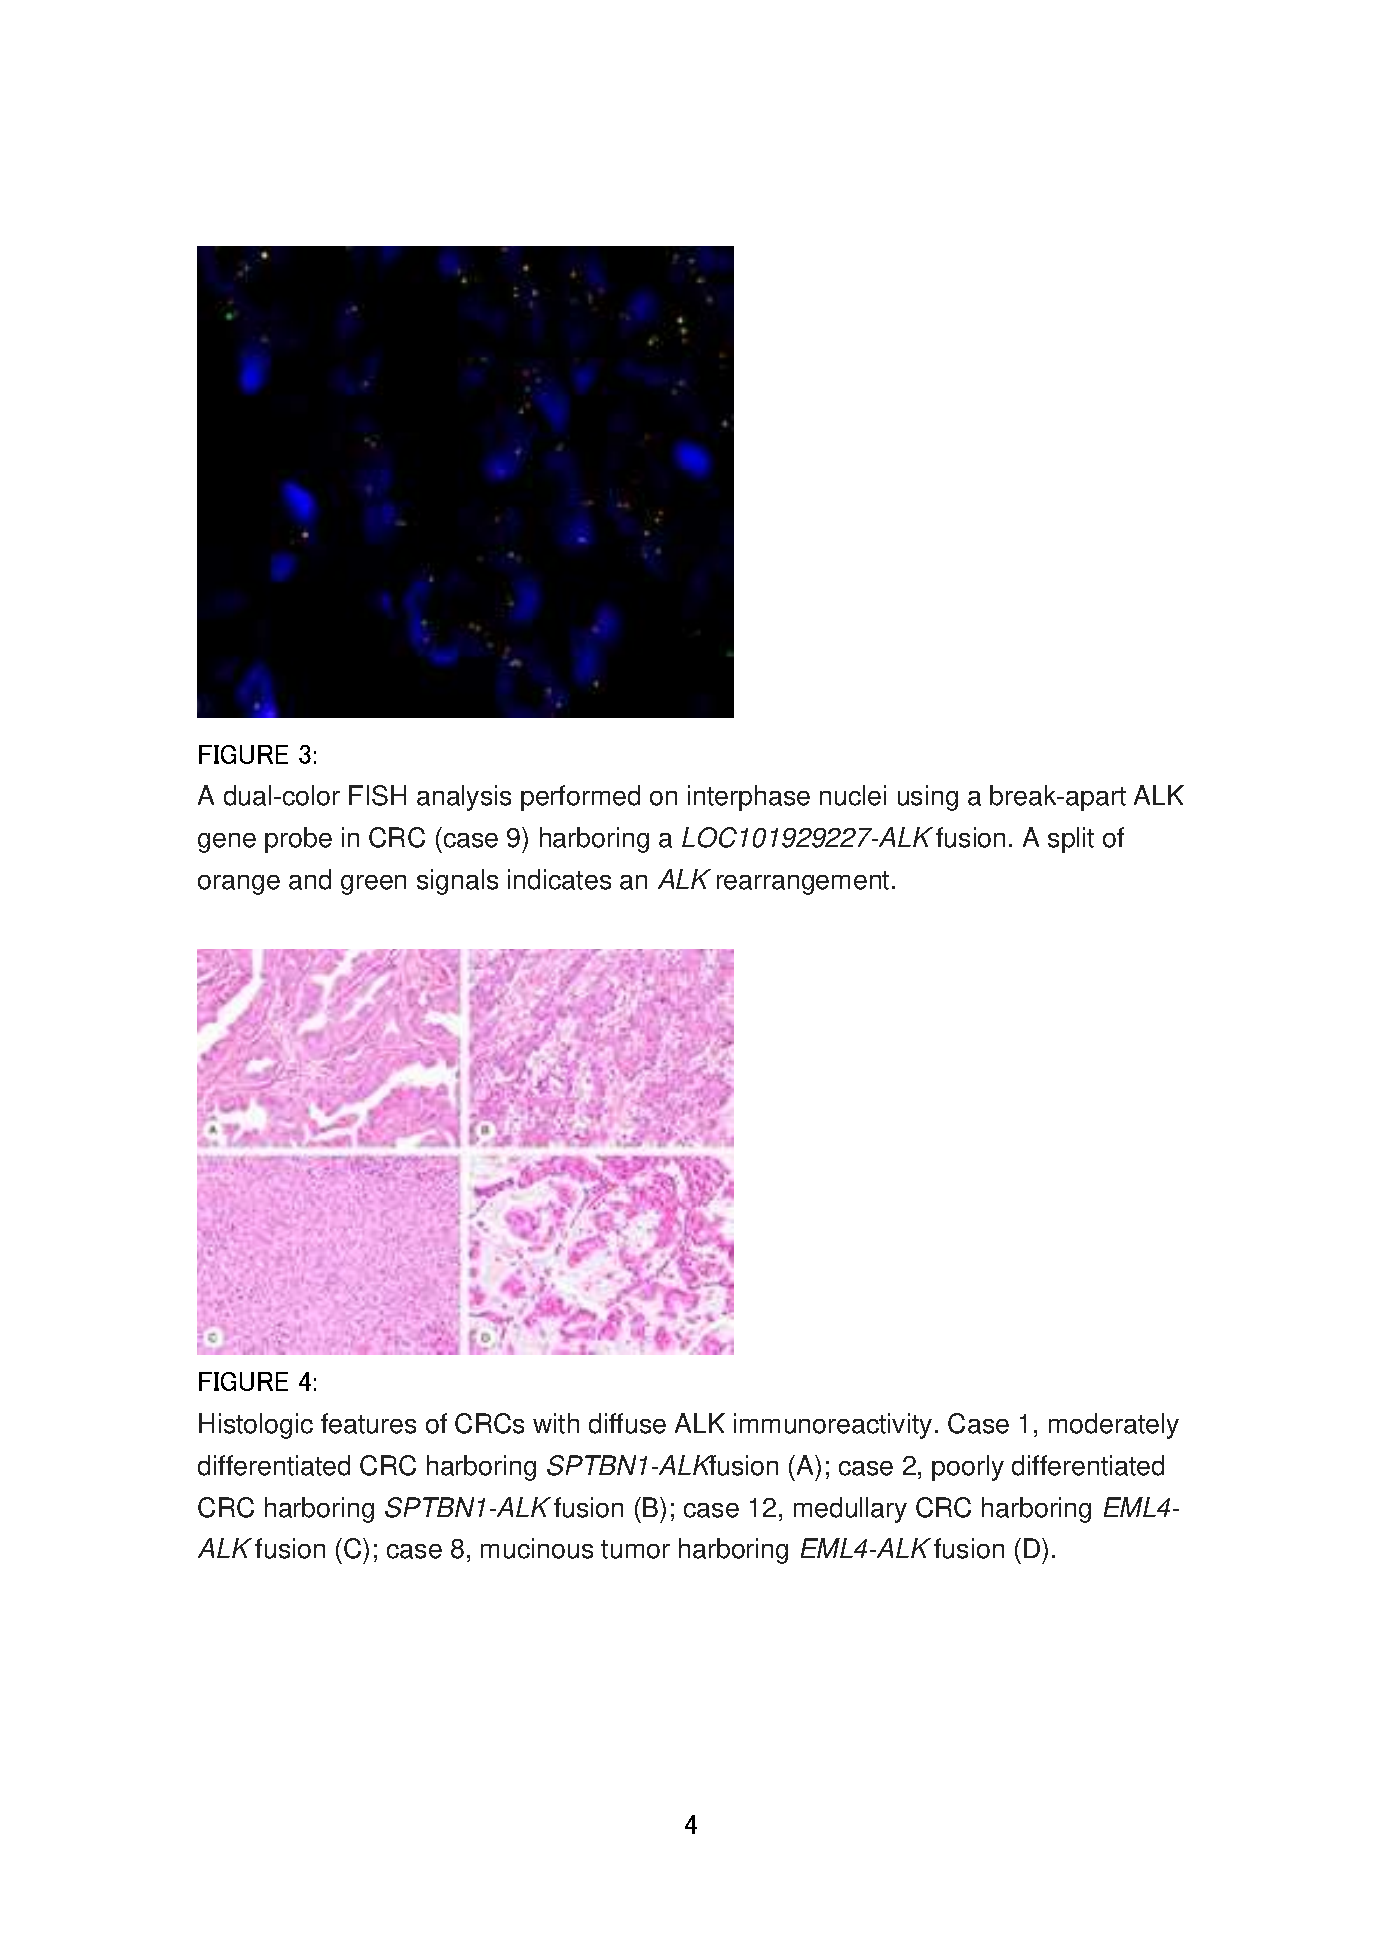 The height and width of the document is (1958, 1383). Describe the element at coordinates (968, 1468) in the document. I see `poorly` at that location.
